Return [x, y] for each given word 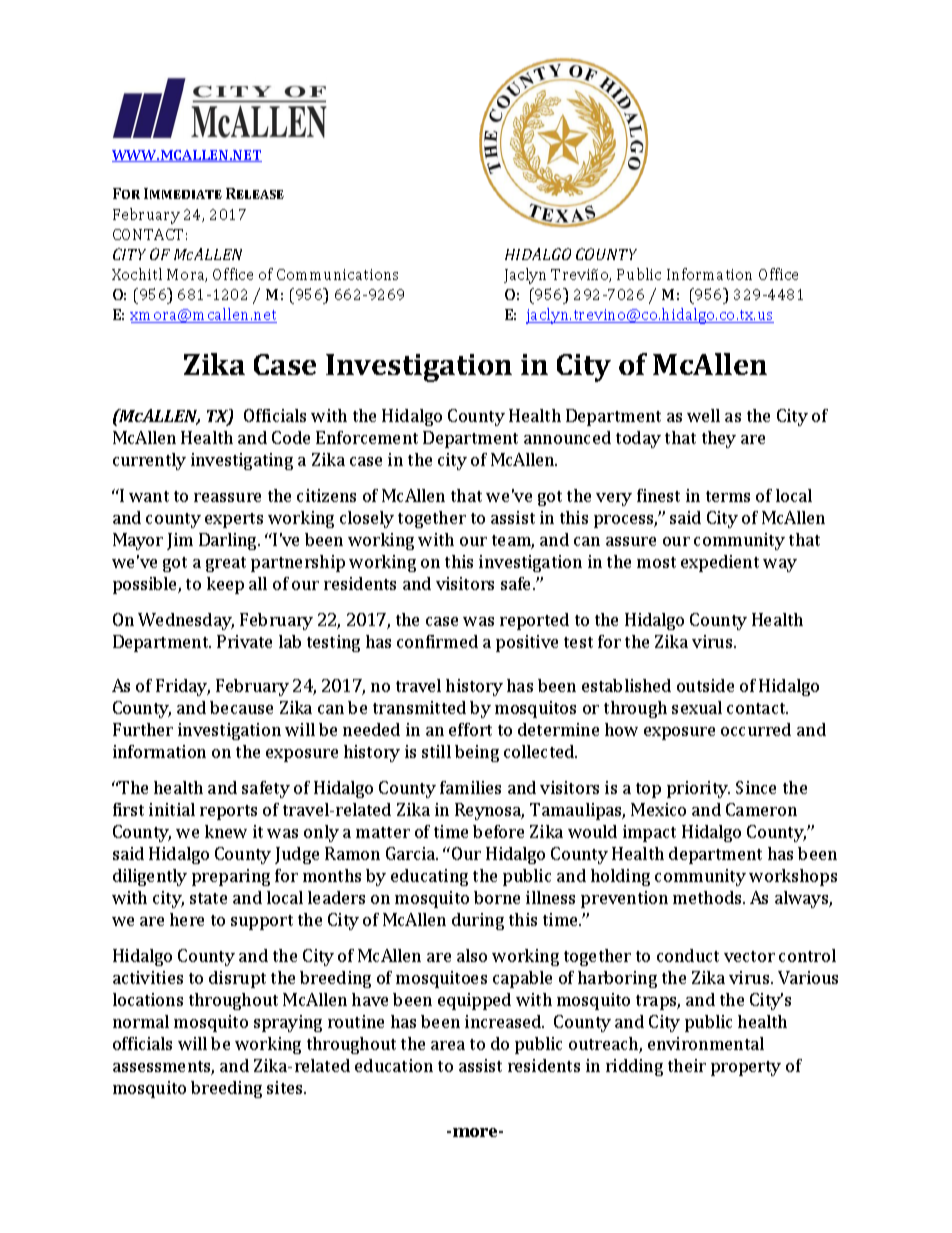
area [448, 1045]
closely [367, 519]
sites [286, 1087]
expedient [720, 563]
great [226, 564]
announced [567, 437]
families [470, 787]
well [703, 415]
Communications [337, 274]
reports [228, 812]
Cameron [761, 809]
